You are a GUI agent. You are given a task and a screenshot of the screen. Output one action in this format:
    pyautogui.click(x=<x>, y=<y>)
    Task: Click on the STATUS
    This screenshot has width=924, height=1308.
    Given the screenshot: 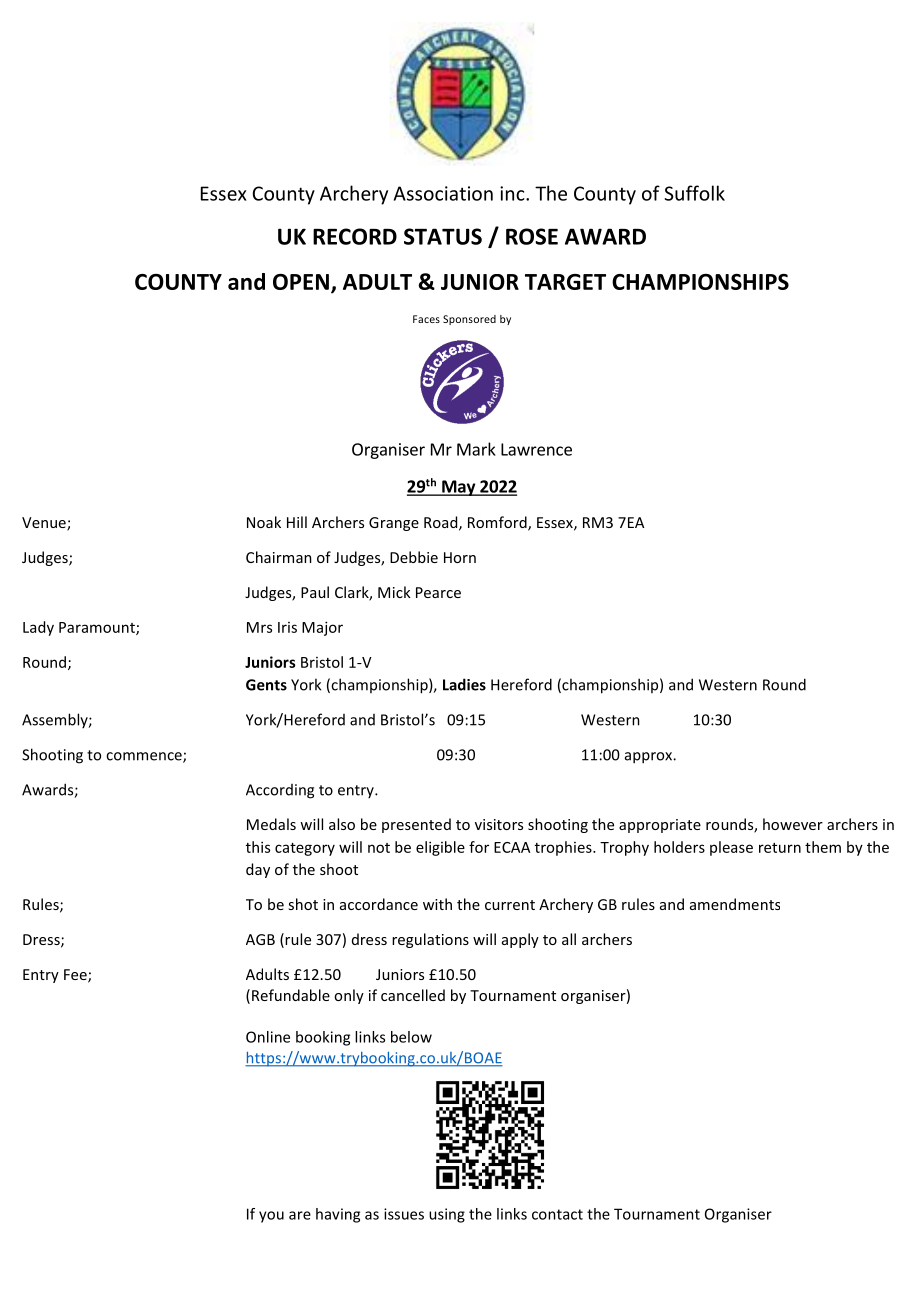 What is the action you would take?
    pyautogui.click(x=443, y=236)
